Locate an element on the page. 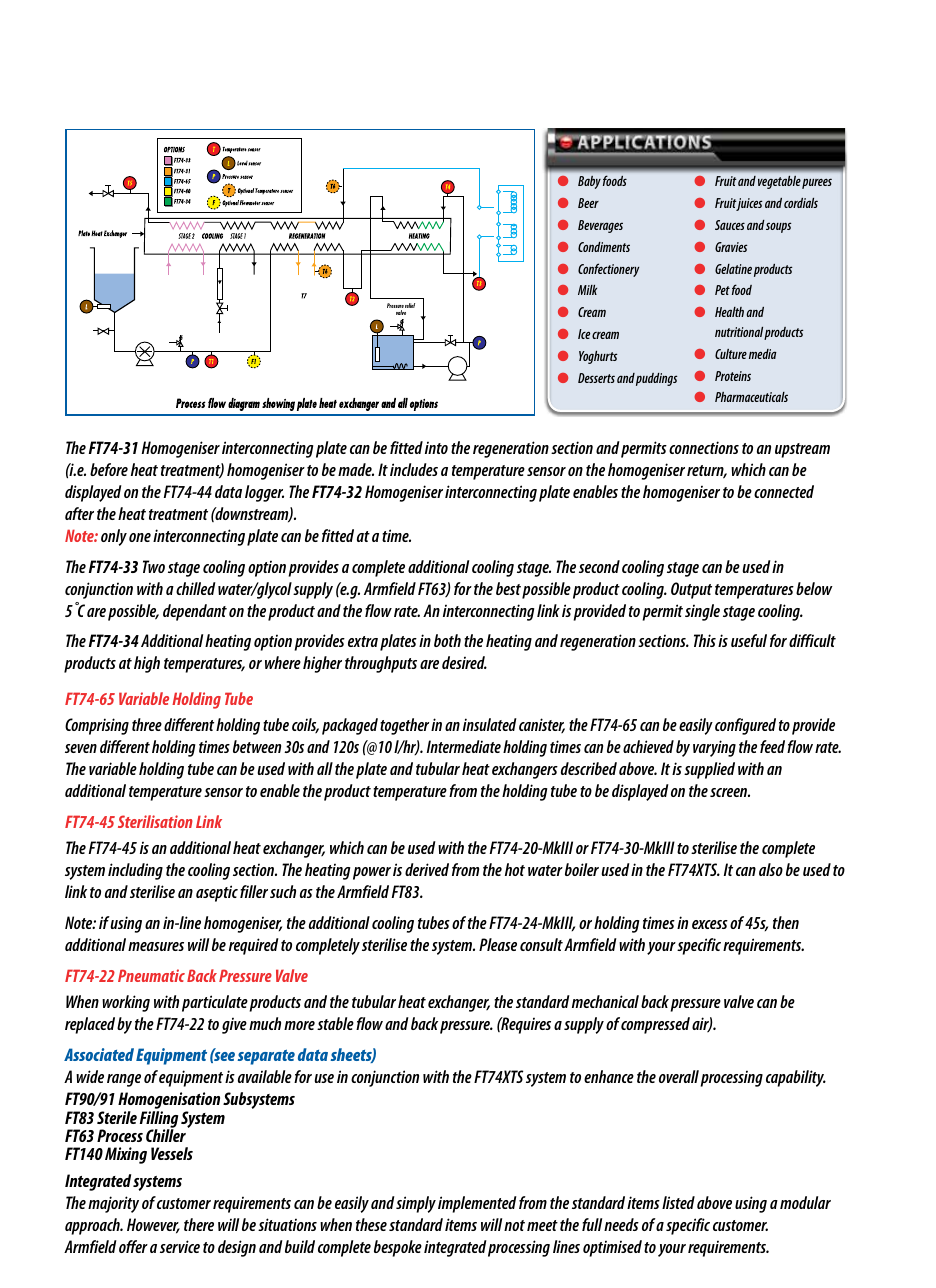  relief is located at coordinates (410, 305).
